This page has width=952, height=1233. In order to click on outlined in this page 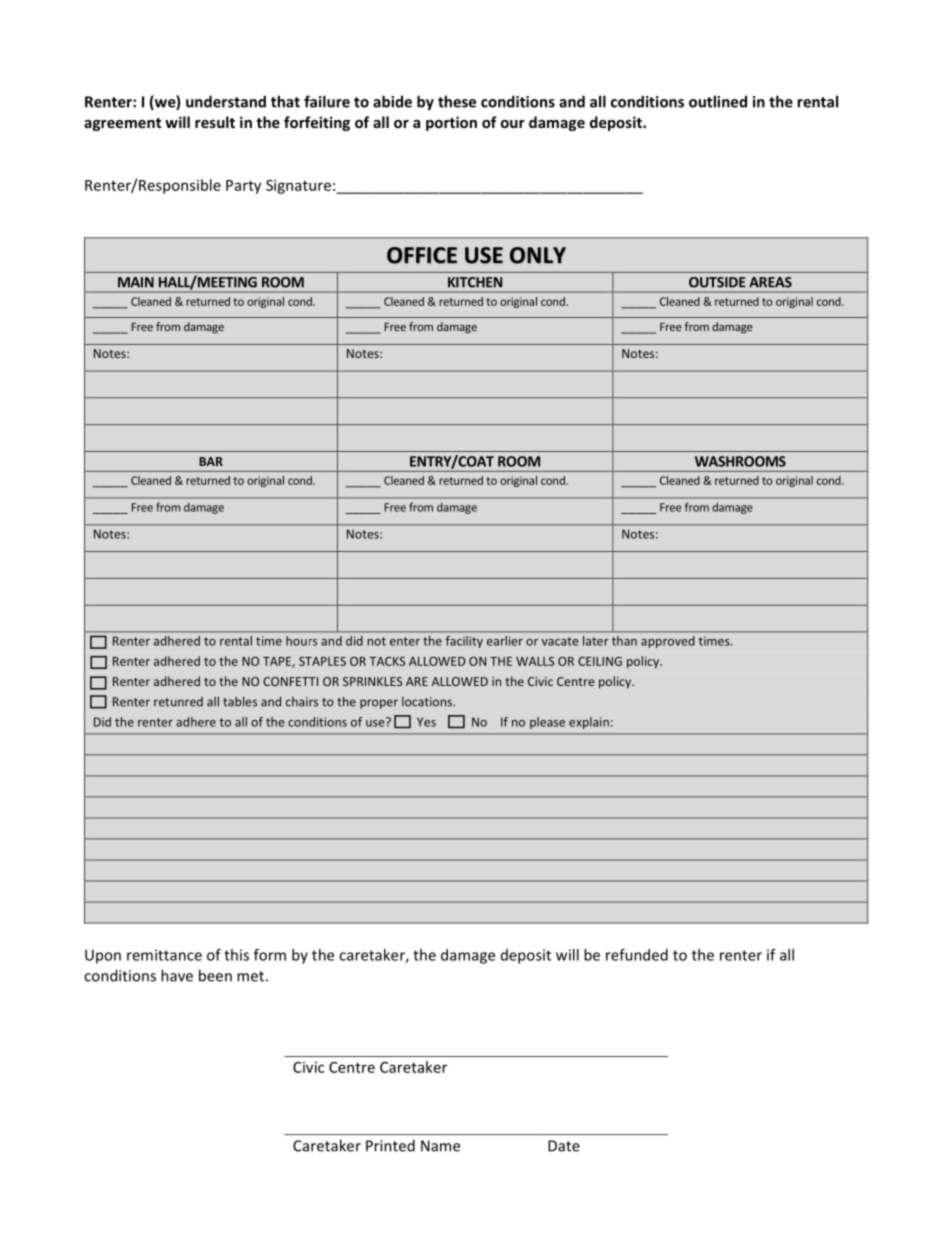, I will do `click(718, 101)`.
